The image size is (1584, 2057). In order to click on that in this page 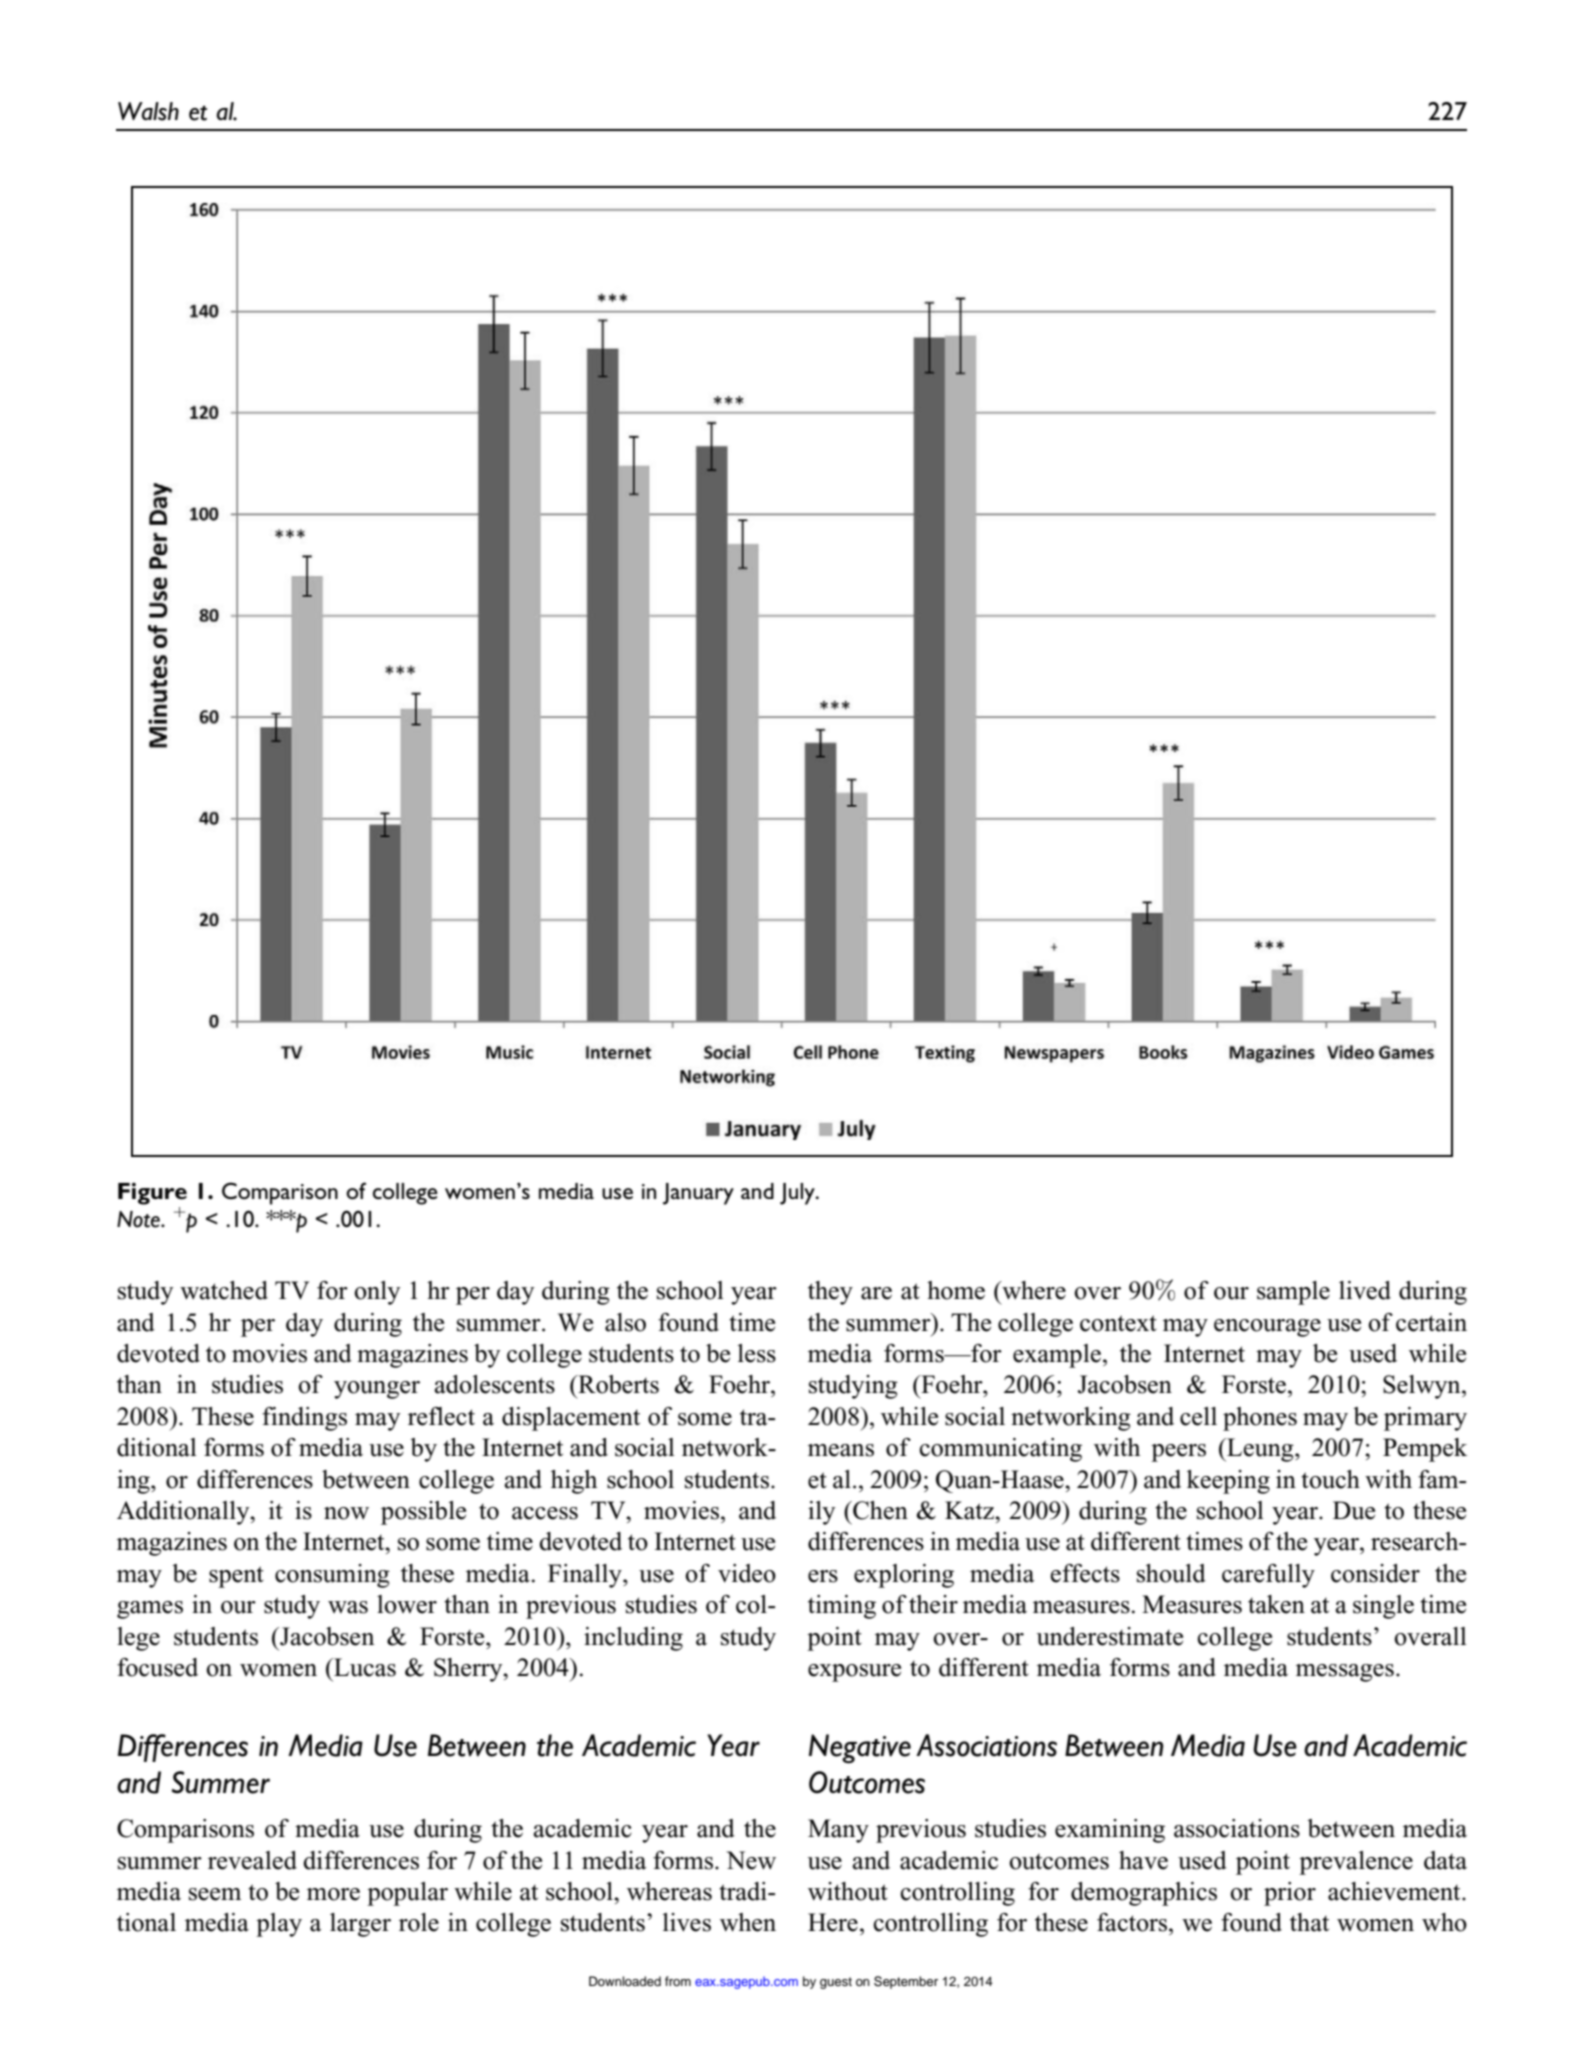, I will do `click(1309, 1922)`.
